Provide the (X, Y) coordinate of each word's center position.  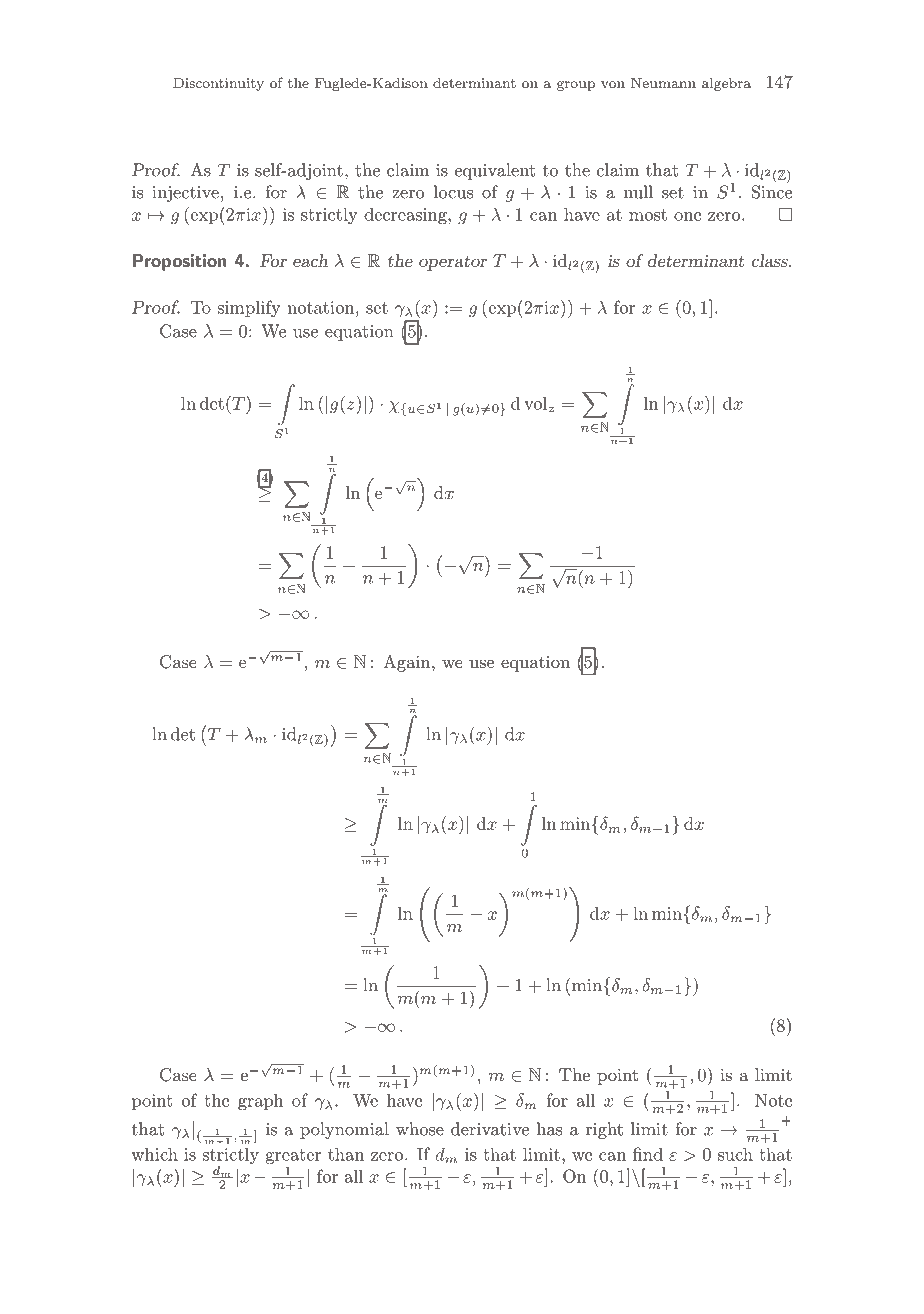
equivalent (495, 171)
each (310, 260)
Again (408, 663)
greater (293, 1156)
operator (453, 263)
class (771, 260)
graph (261, 1101)
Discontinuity (218, 84)
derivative (490, 1129)
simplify (249, 308)
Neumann (663, 83)
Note (773, 1100)
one (687, 216)
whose (420, 1129)
